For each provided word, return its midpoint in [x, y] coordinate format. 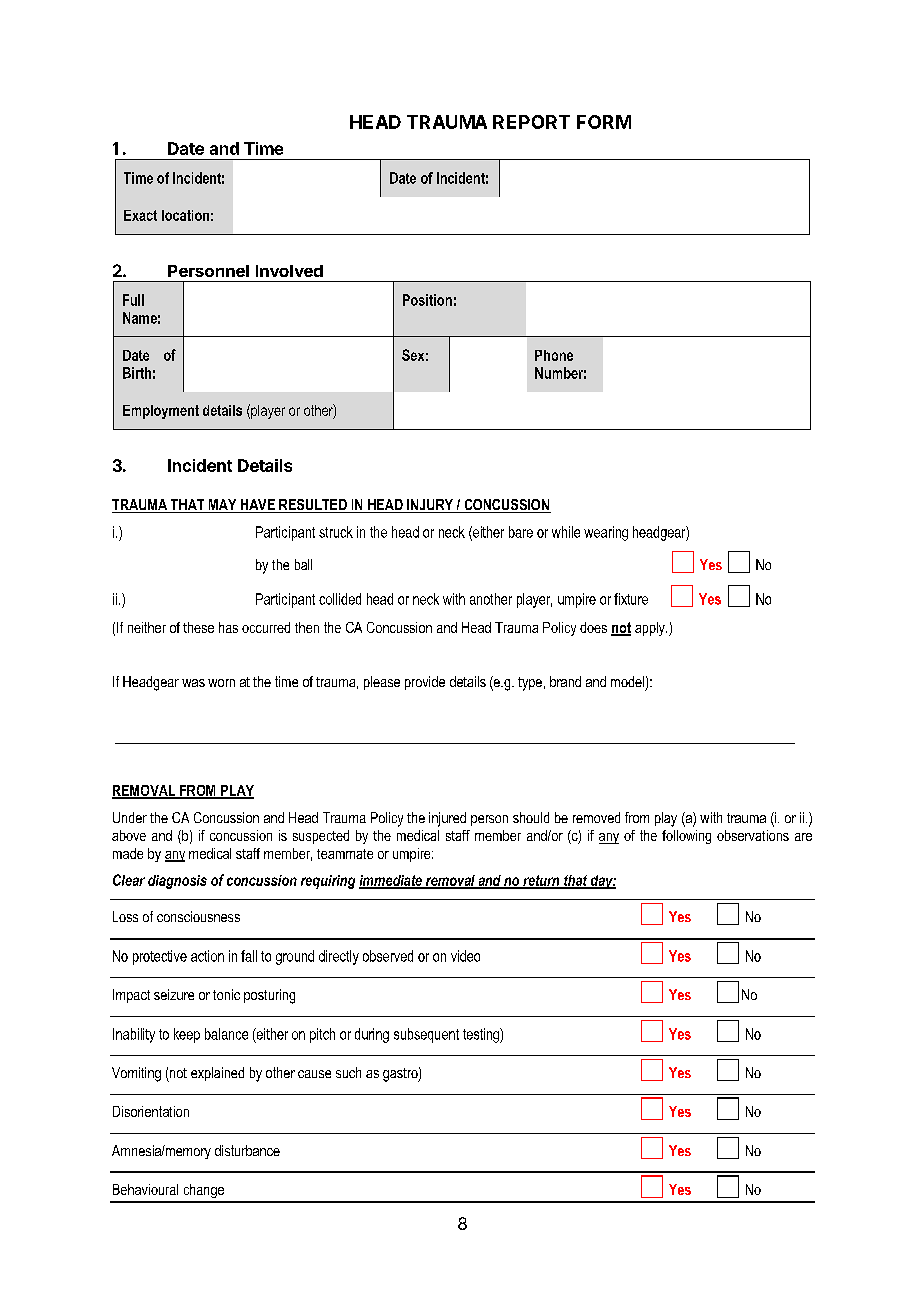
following [686, 837]
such [348, 1072]
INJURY [430, 506]
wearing [606, 533]
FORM [604, 122]
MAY [222, 506]
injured [447, 819]
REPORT [531, 122]
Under [130, 817]
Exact [140, 215]
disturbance [247, 1150]
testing [482, 1035]
